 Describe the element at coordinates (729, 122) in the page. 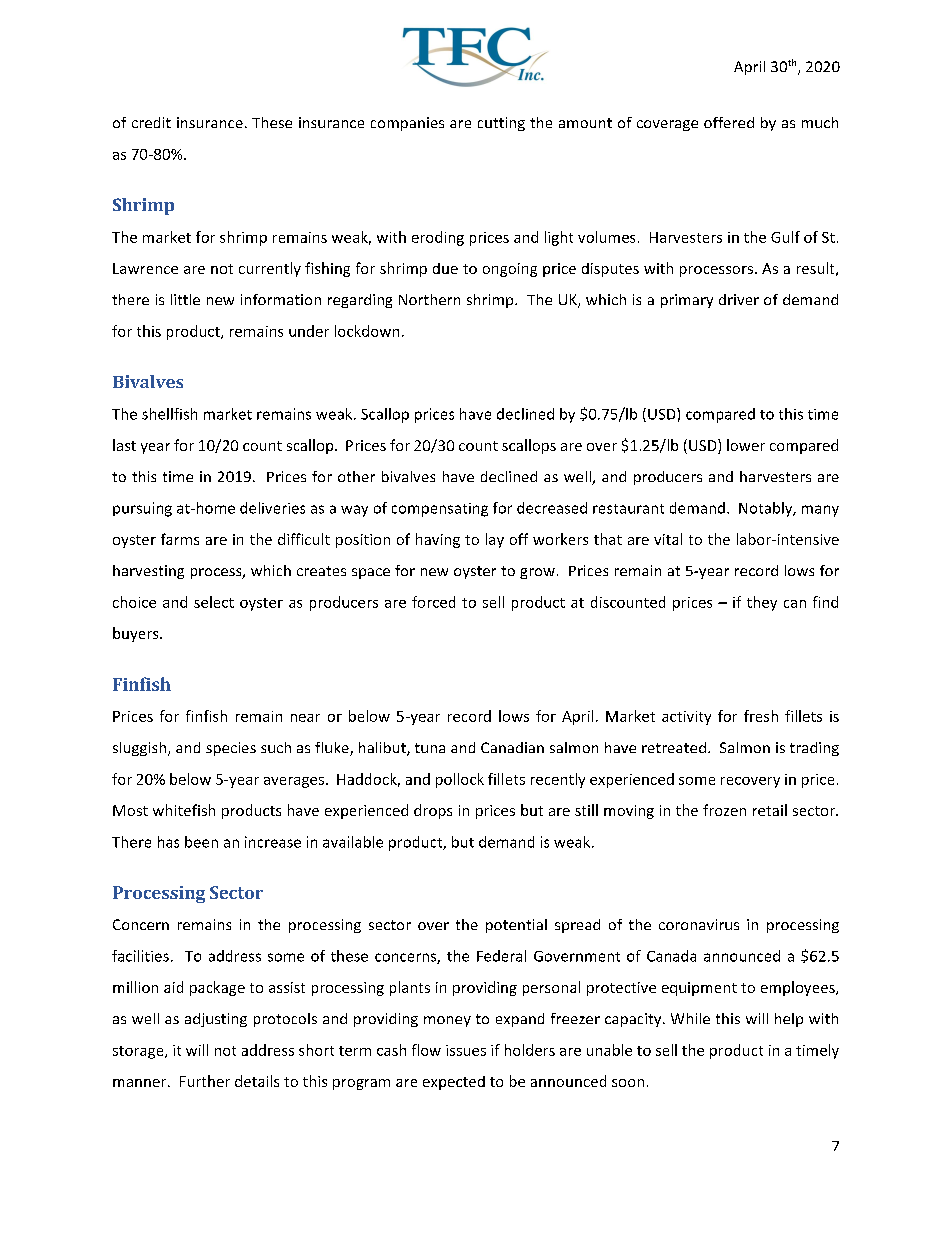

I see `offered` at that location.
